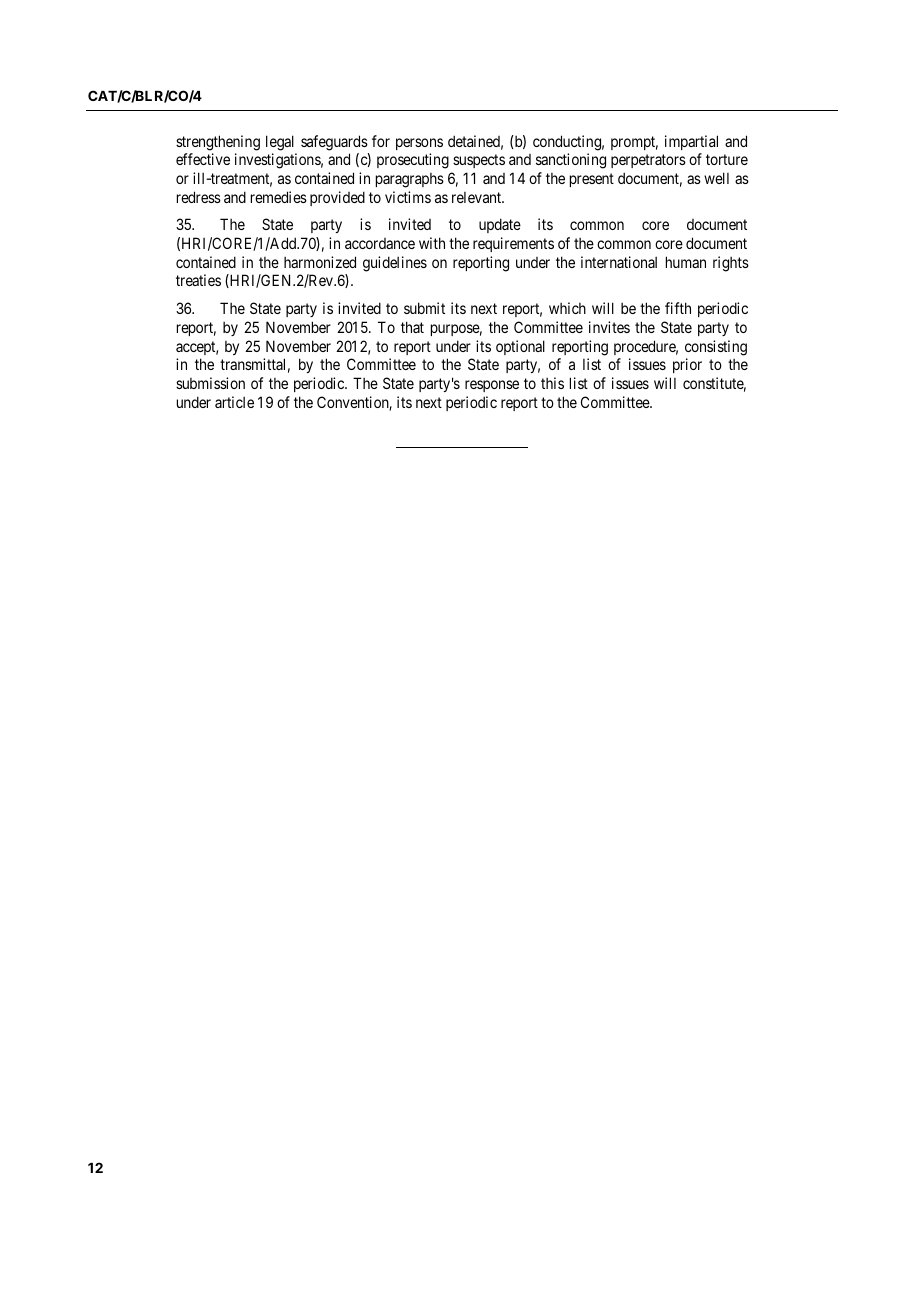 Image resolution: width=924 pixels, height=1308 pixels. Describe the element at coordinates (686, 262) in the document. I see `human` at that location.
